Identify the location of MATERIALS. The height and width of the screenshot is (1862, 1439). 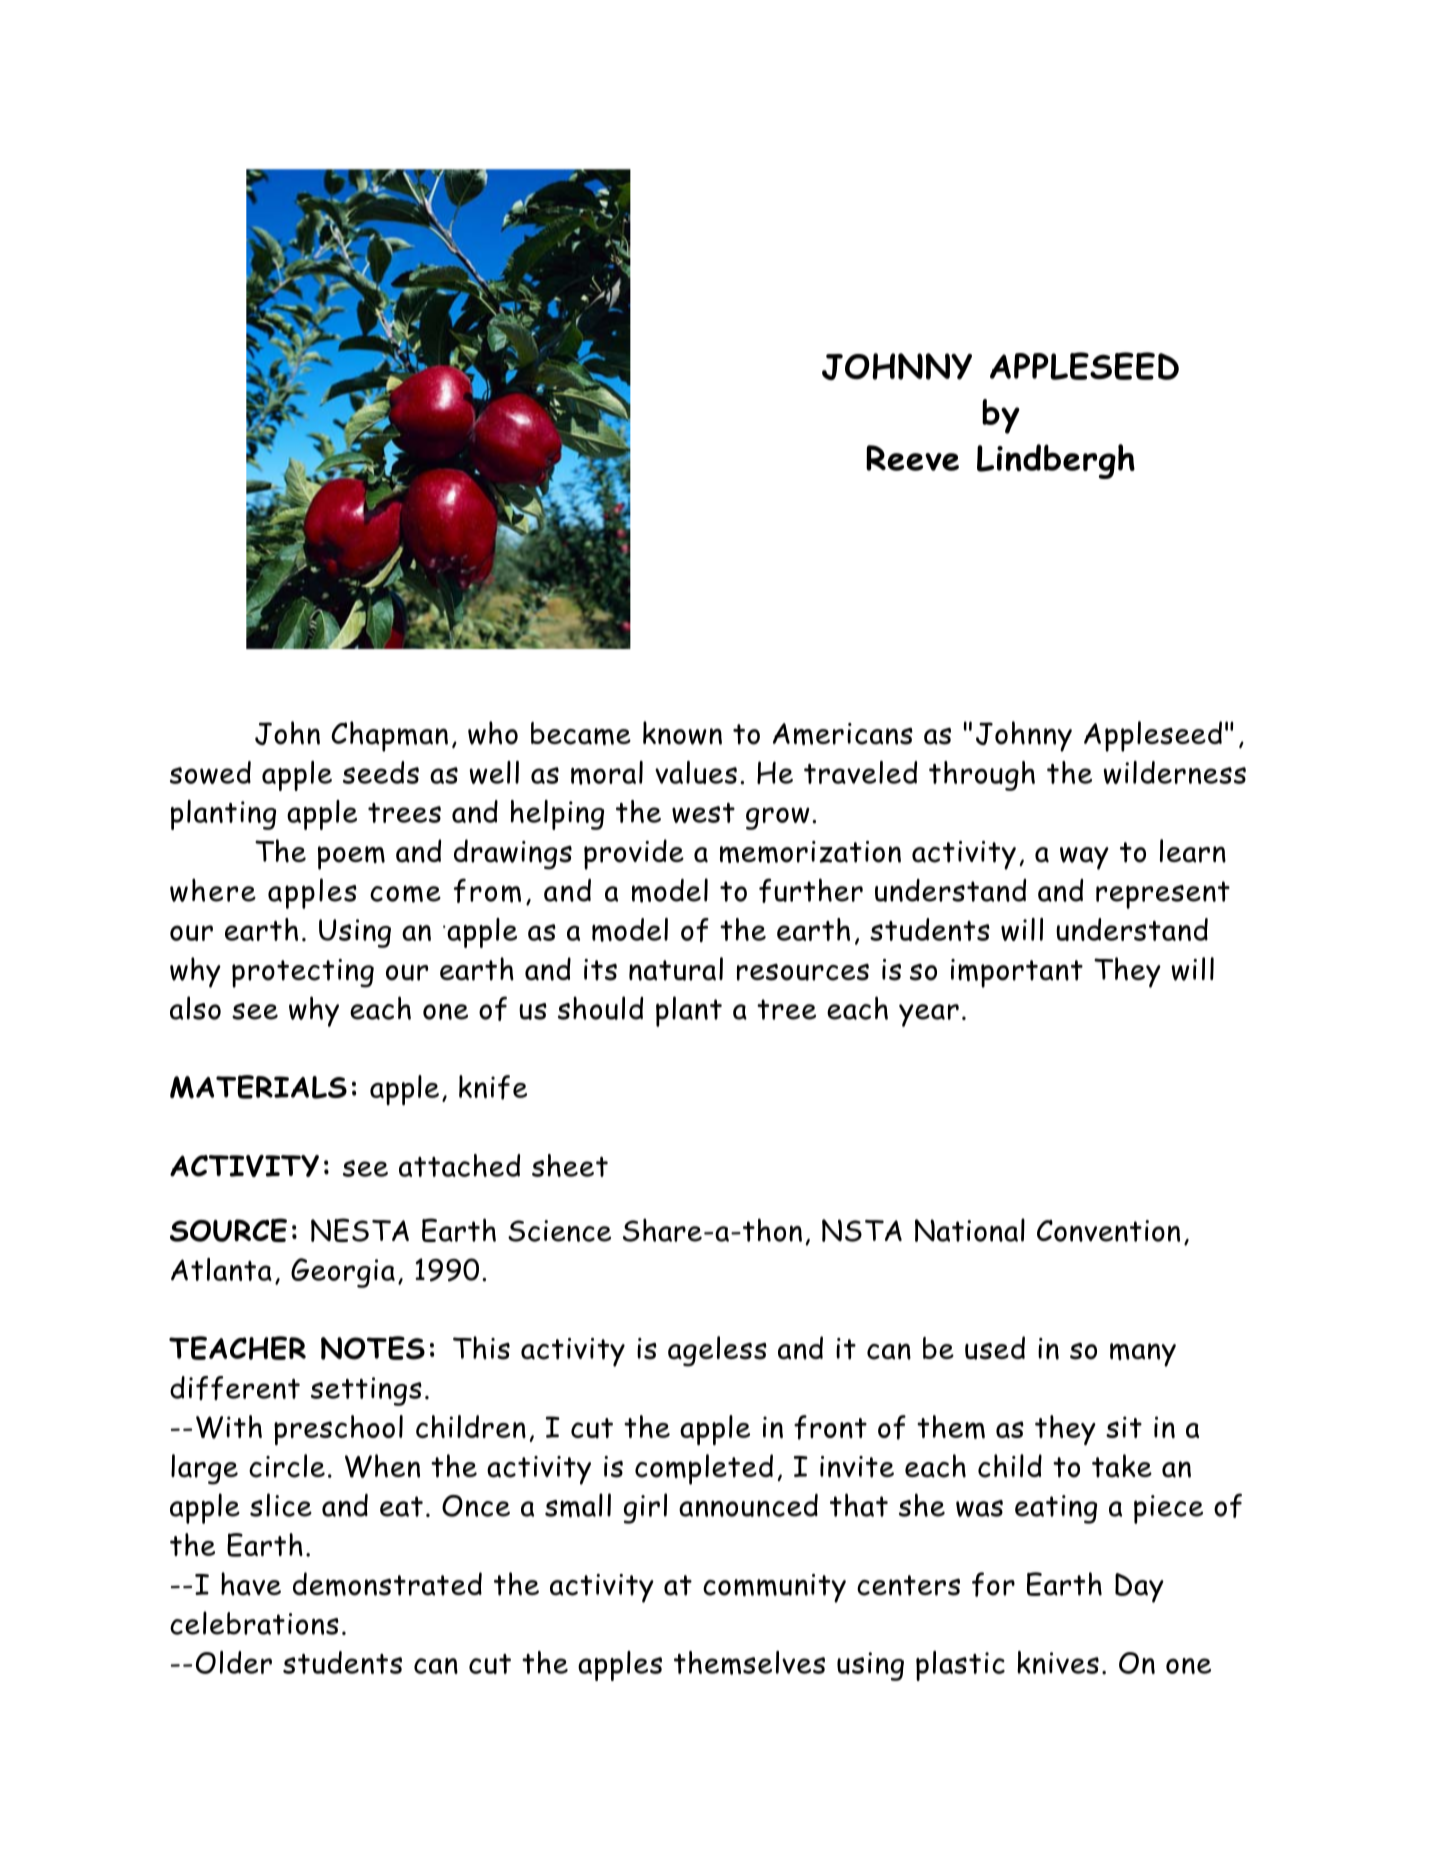
(258, 1087).
